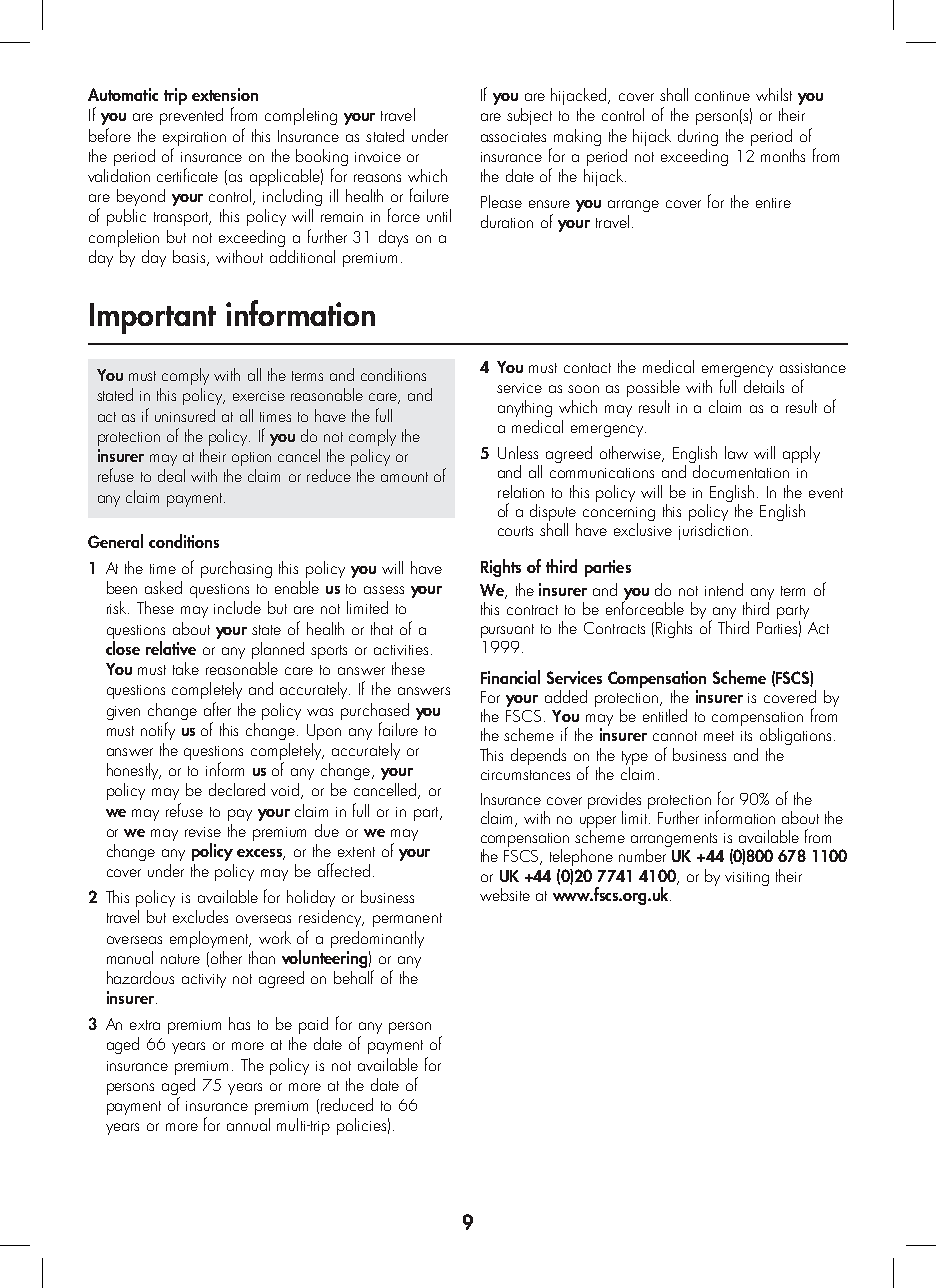  I want to click on asked, so click(163, 587).
